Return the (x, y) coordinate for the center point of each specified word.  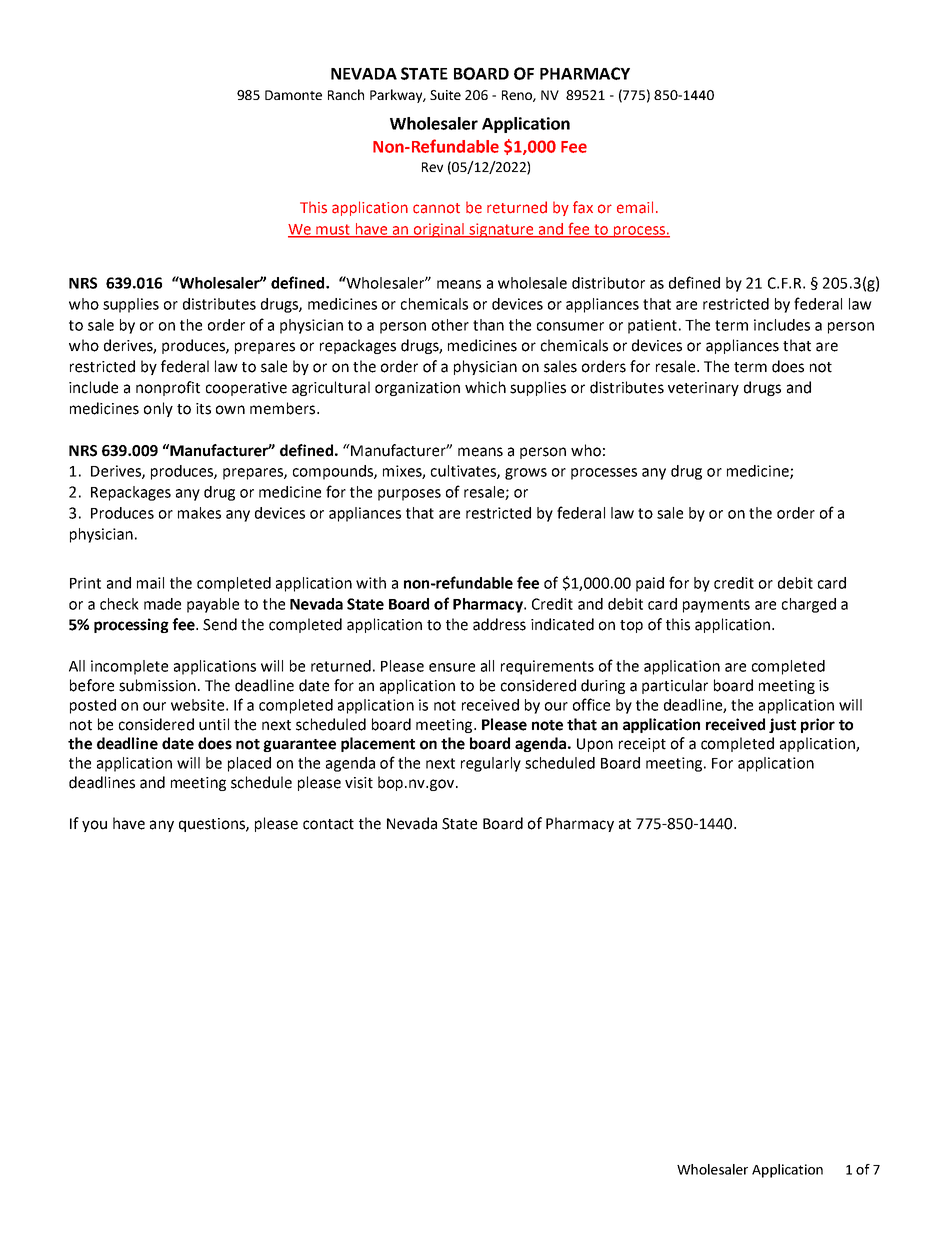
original (438, 230)
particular (675, 686)
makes (199, 513)
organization (417, 389)
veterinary (703, 389)
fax (583, 207)
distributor (608, 283)
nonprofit (168, 388)
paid (650, 584)
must (333, 230)
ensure (452, 667)
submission (157, 685)
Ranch (346, 94)
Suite (445, 95)
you (94, 826)
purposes (409, 495)
